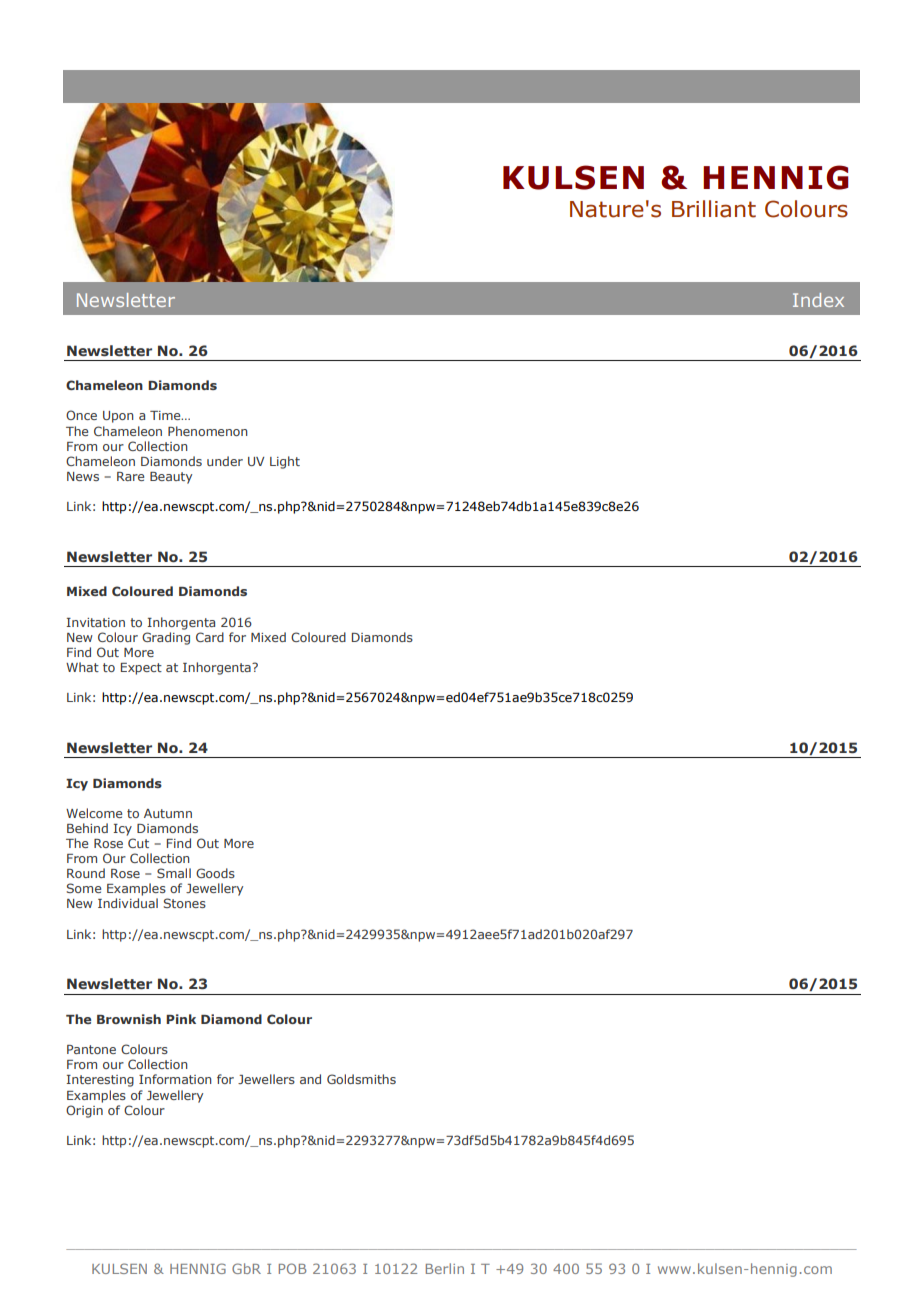  I want to click on Light, so click(285, 462).
